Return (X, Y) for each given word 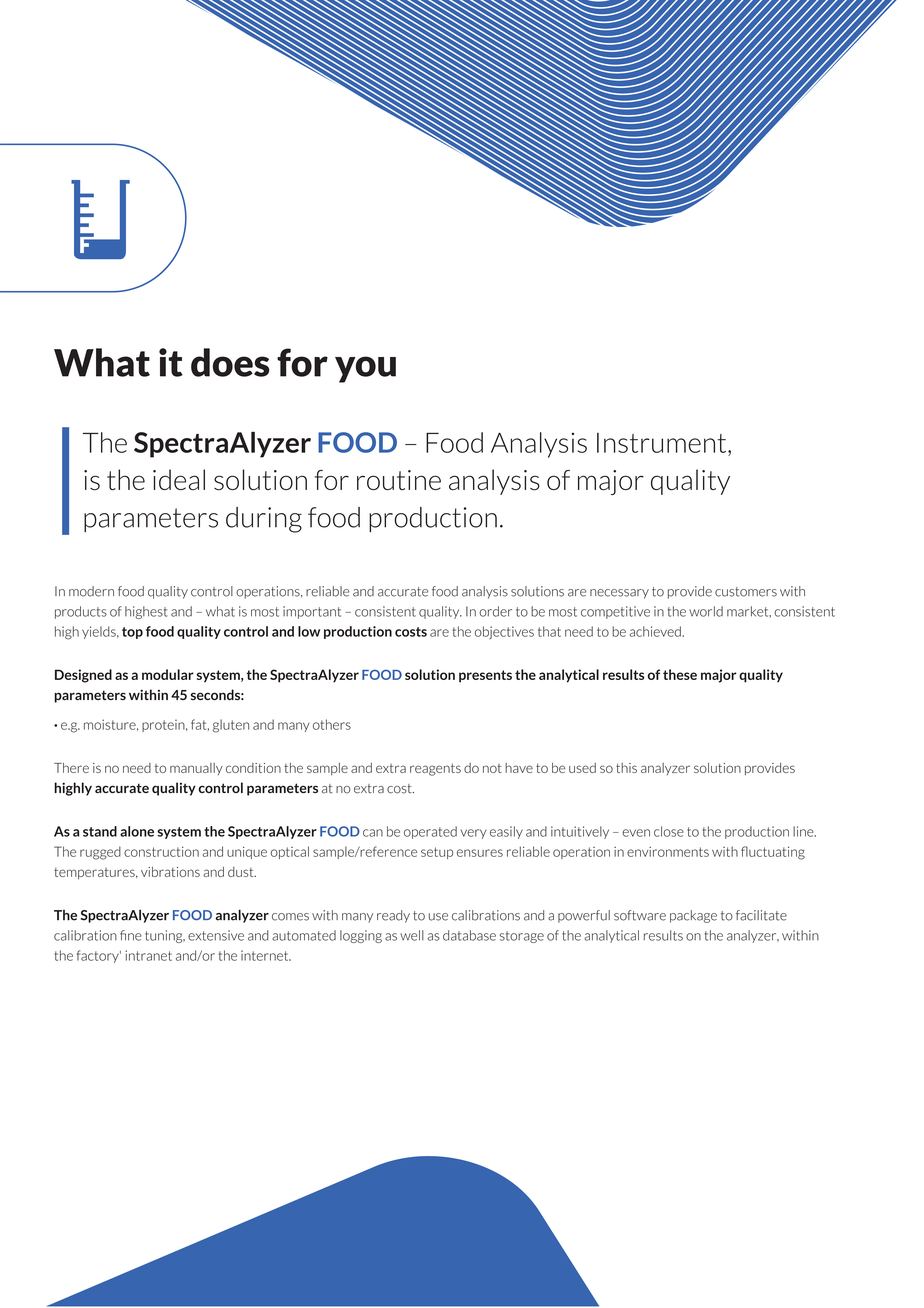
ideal (179, 480)
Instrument (663, 443)
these (680, 674)
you (365, 369)
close (669, 831)
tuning (165, 936)
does (230, 362)
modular (168, 674)
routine (399, 480)
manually (196, 769)
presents (485, 676)
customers (746, 592)
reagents (435, 769)
